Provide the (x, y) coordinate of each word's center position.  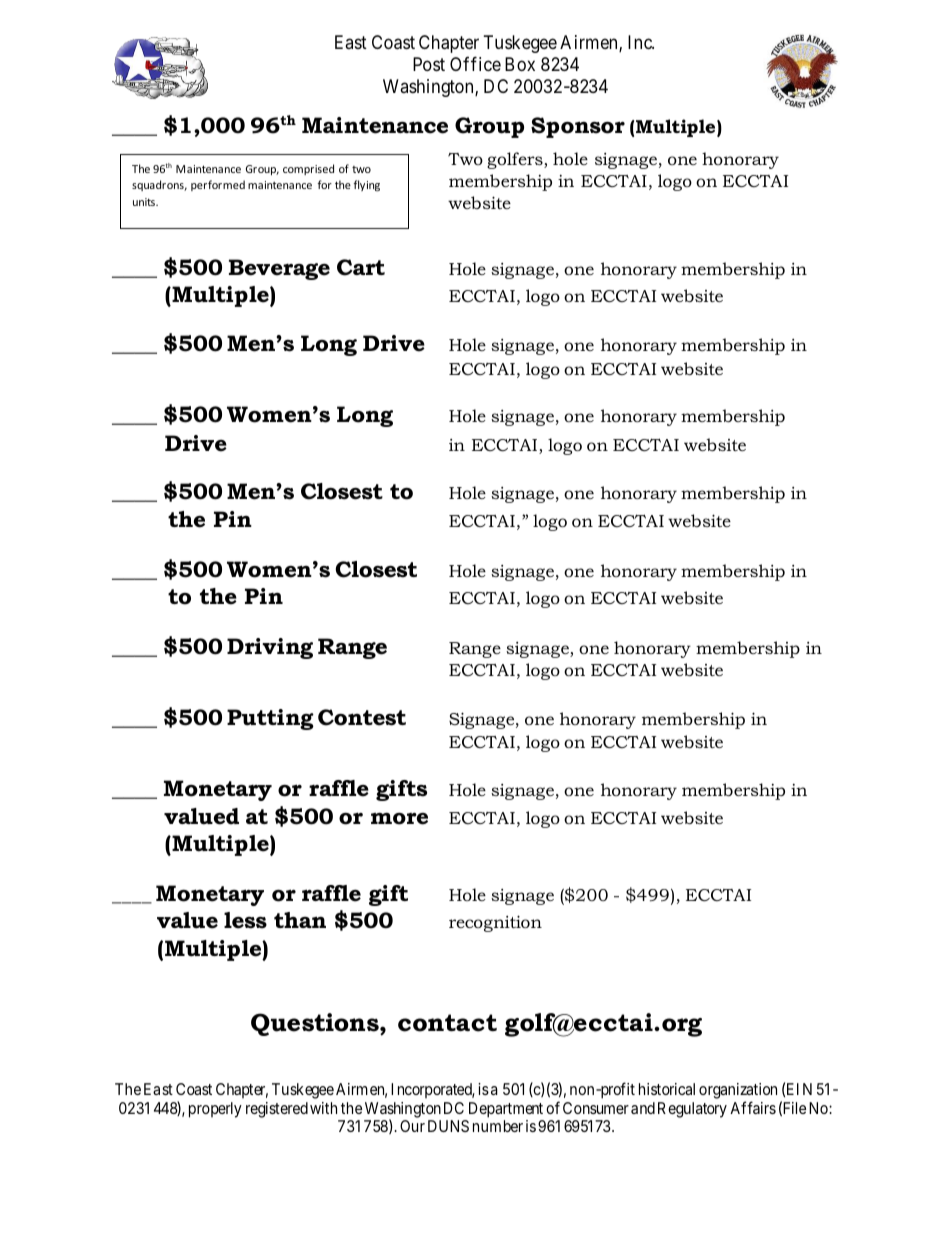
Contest (362, 717)
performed (218, 185)
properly (215, 1110)
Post (429, 64)
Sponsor (578, 127)
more (399, 819)
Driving (270, 648)
